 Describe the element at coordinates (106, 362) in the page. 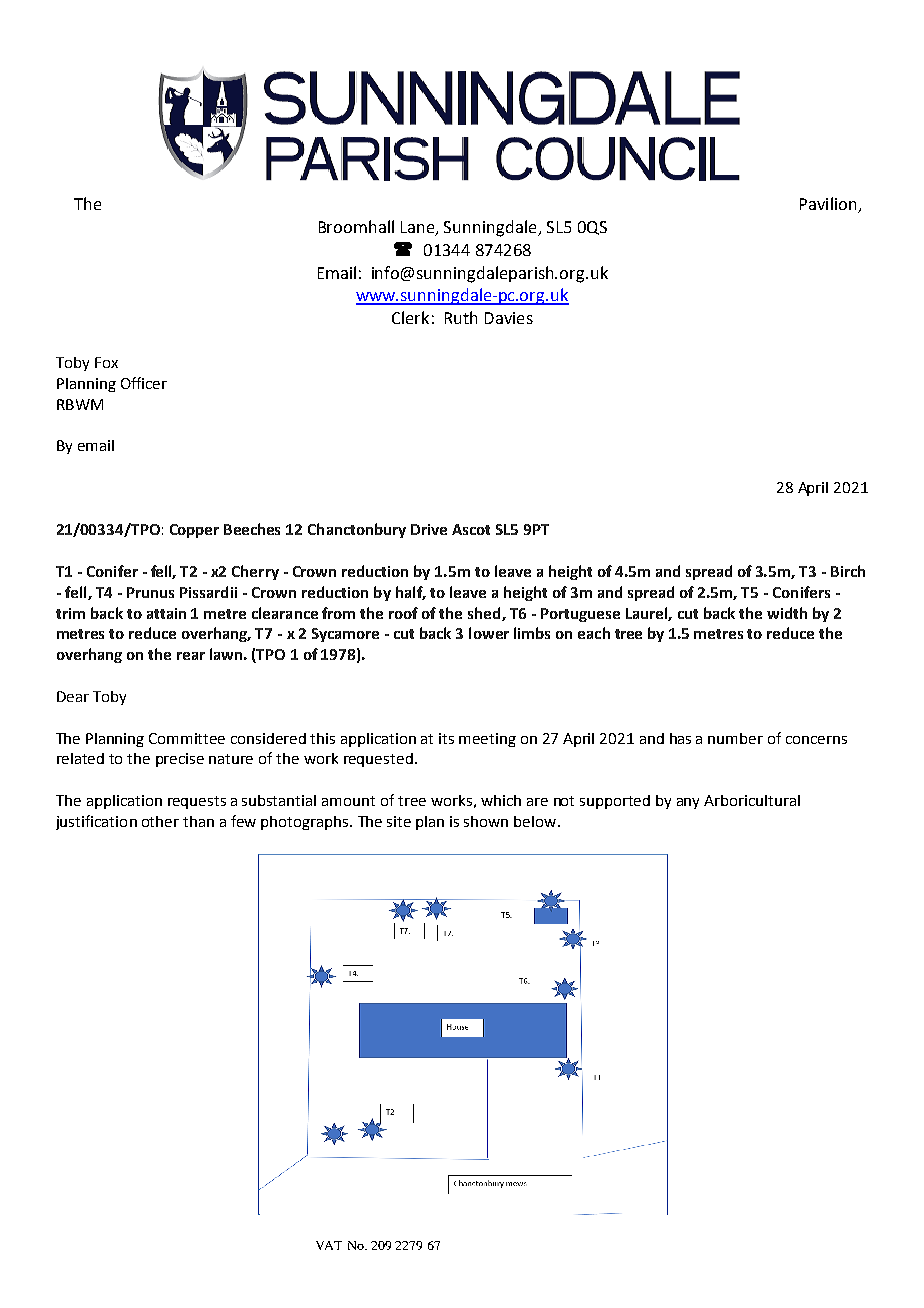

I see `Fox` at that location.
